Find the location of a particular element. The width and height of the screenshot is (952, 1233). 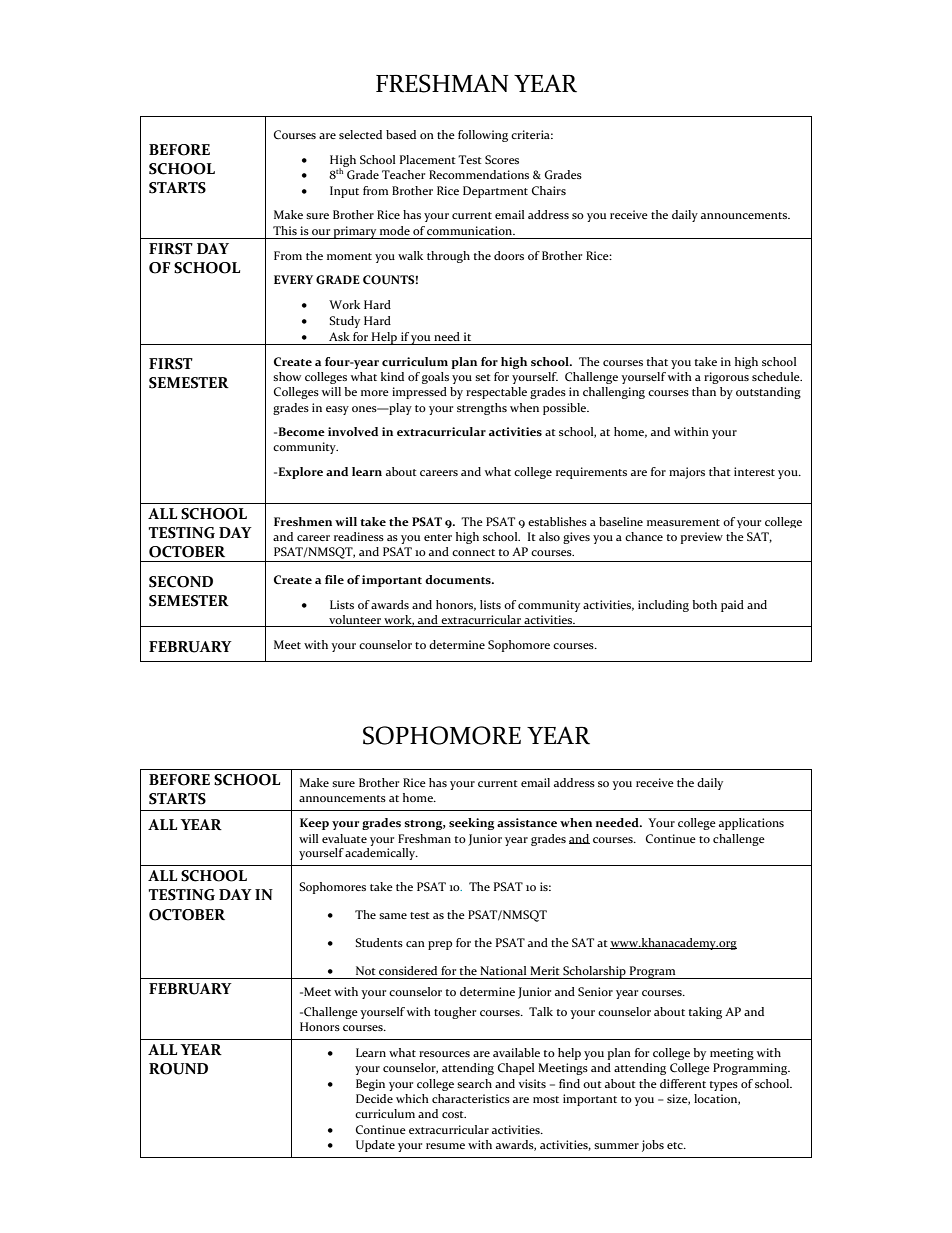

ROUND is located at coordinates (178, 1069).
